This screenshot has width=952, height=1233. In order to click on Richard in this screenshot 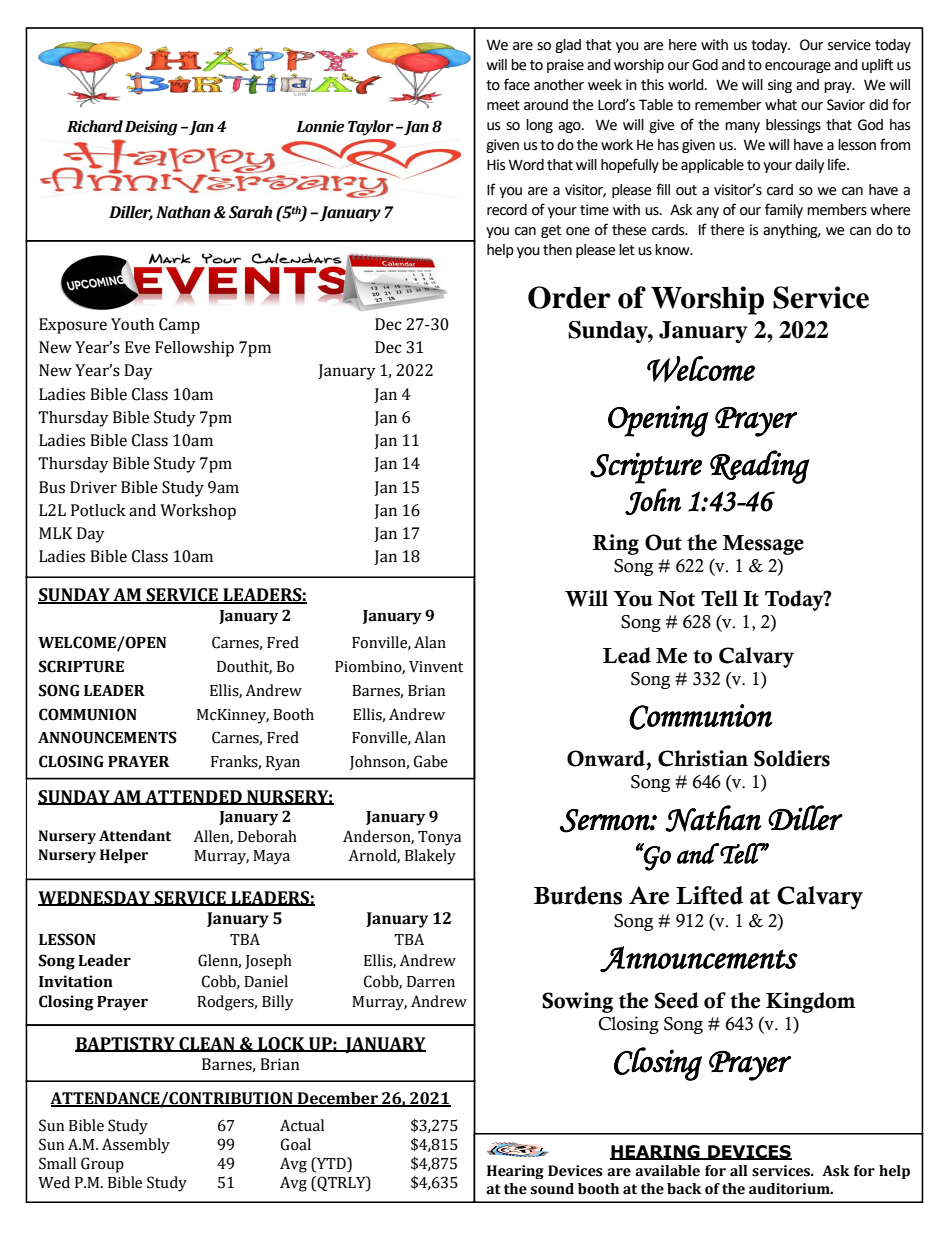, I will do `click(95, 126)`.
